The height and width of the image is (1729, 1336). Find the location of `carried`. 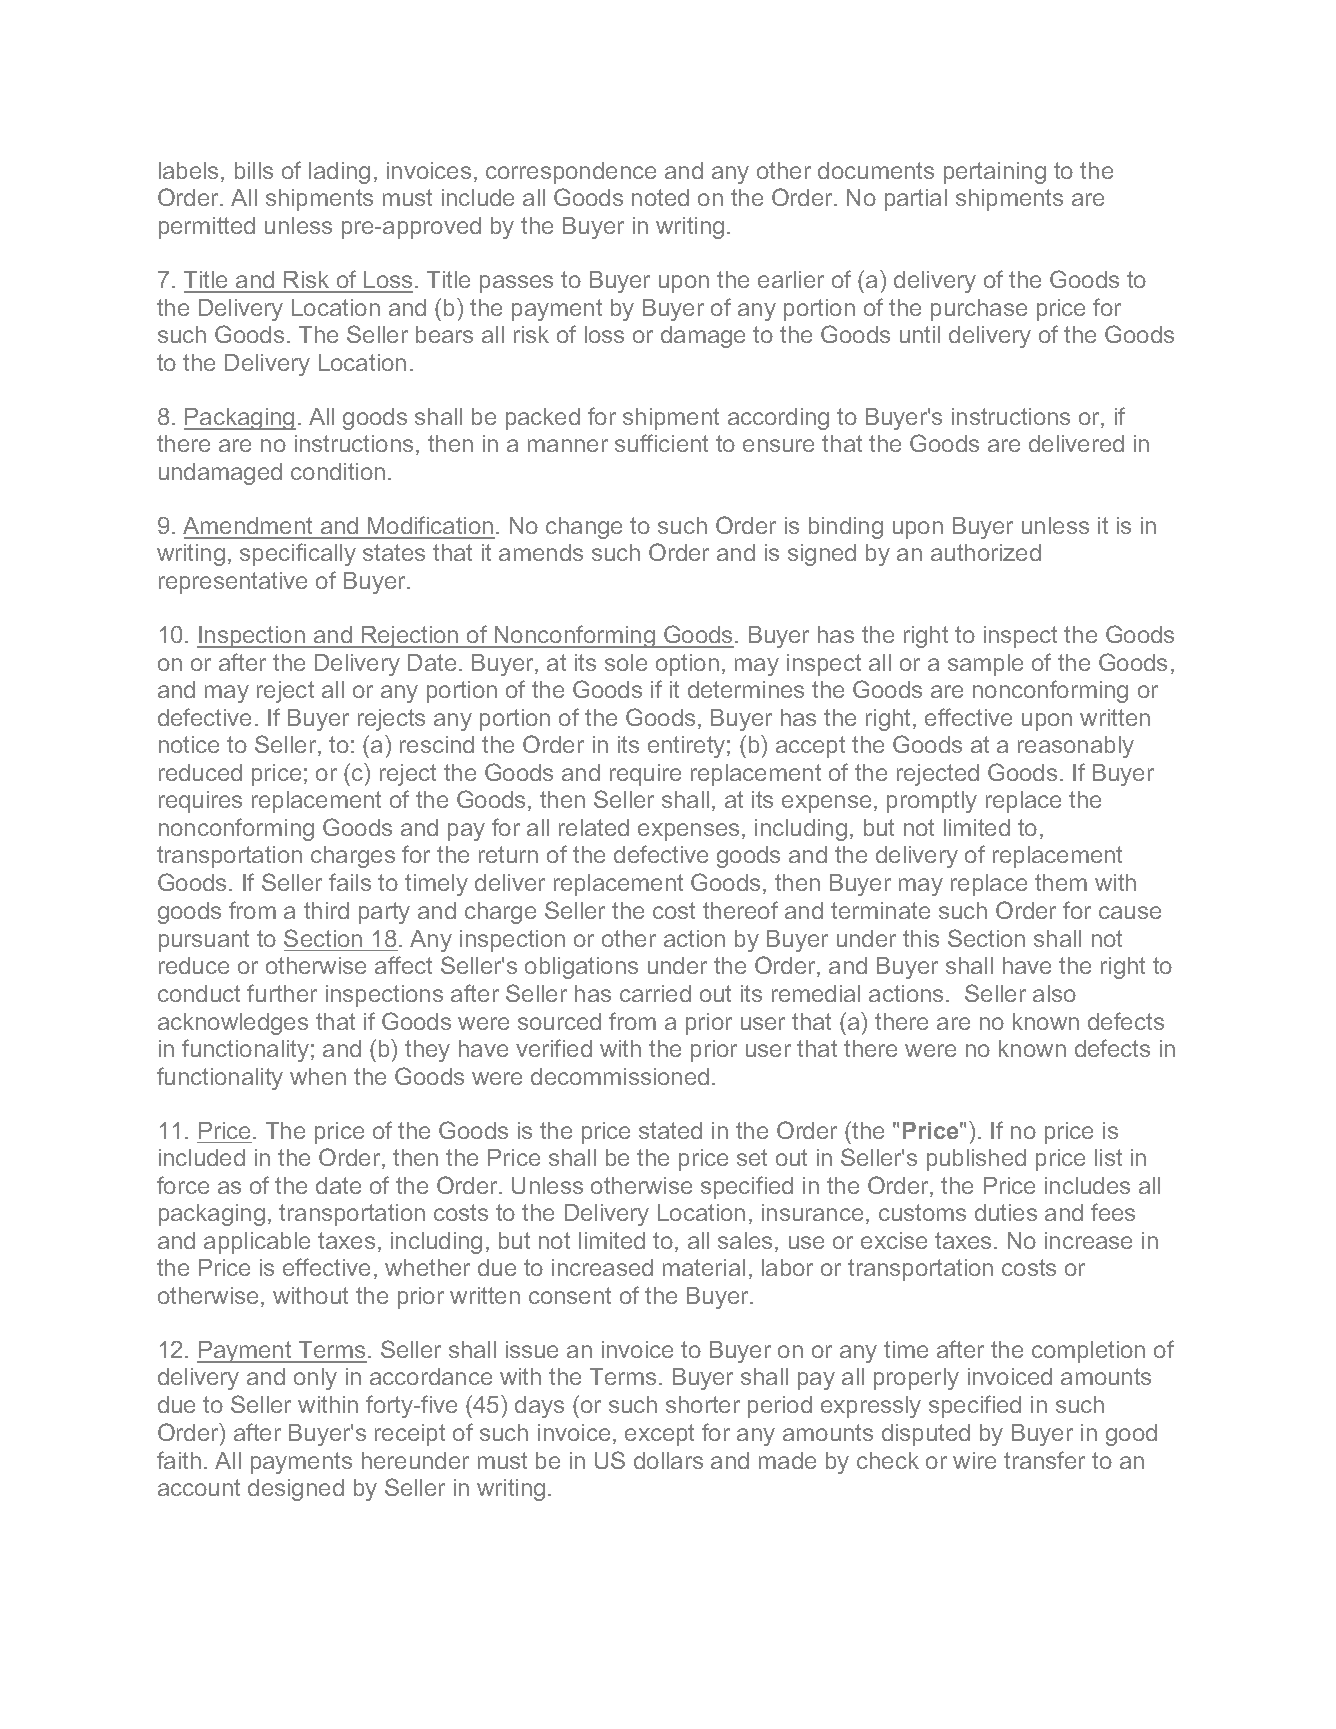

carried is located at coordinates (655, 993).
